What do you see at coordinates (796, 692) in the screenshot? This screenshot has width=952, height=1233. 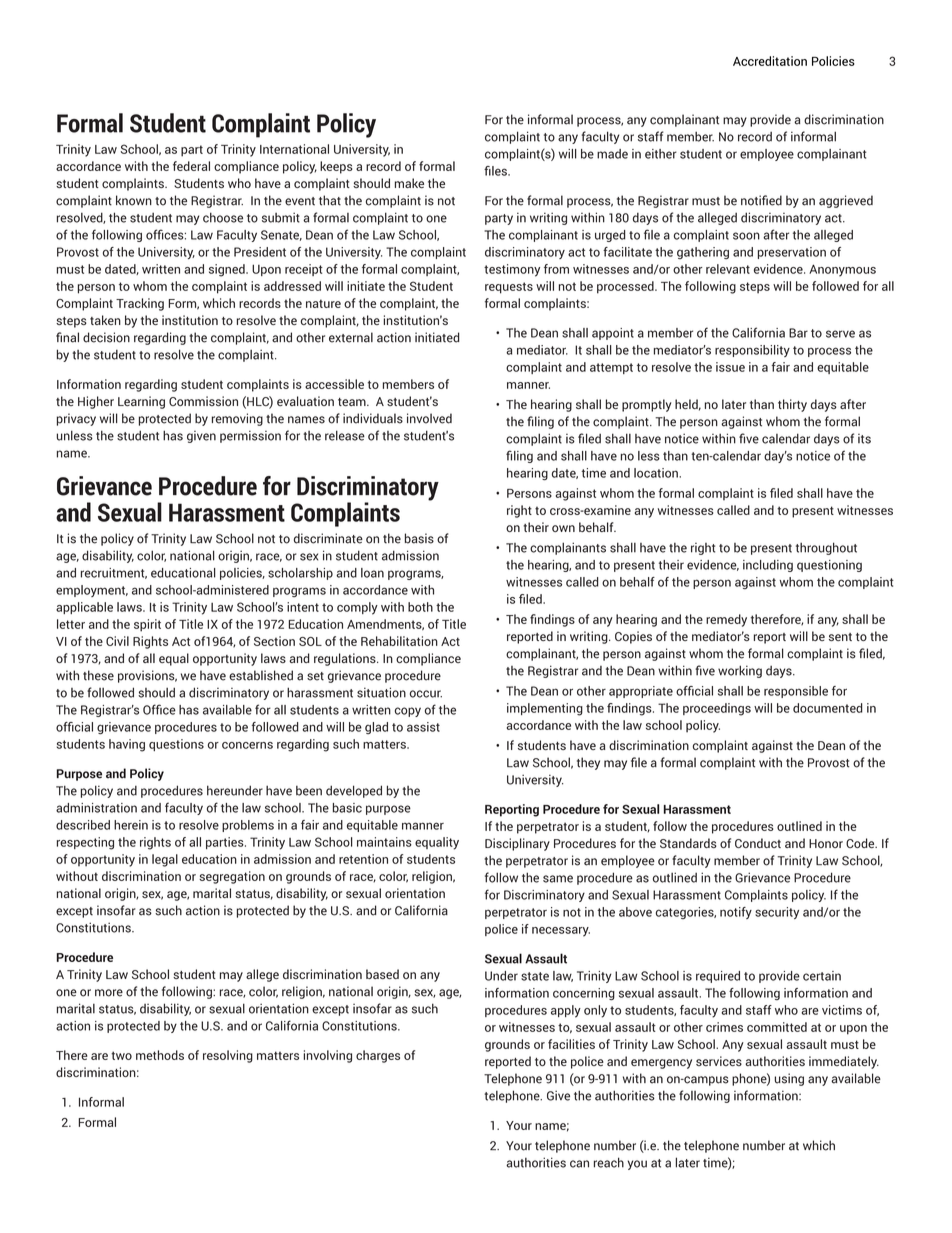 I see `responsible` at bounding box center [796, 692].
